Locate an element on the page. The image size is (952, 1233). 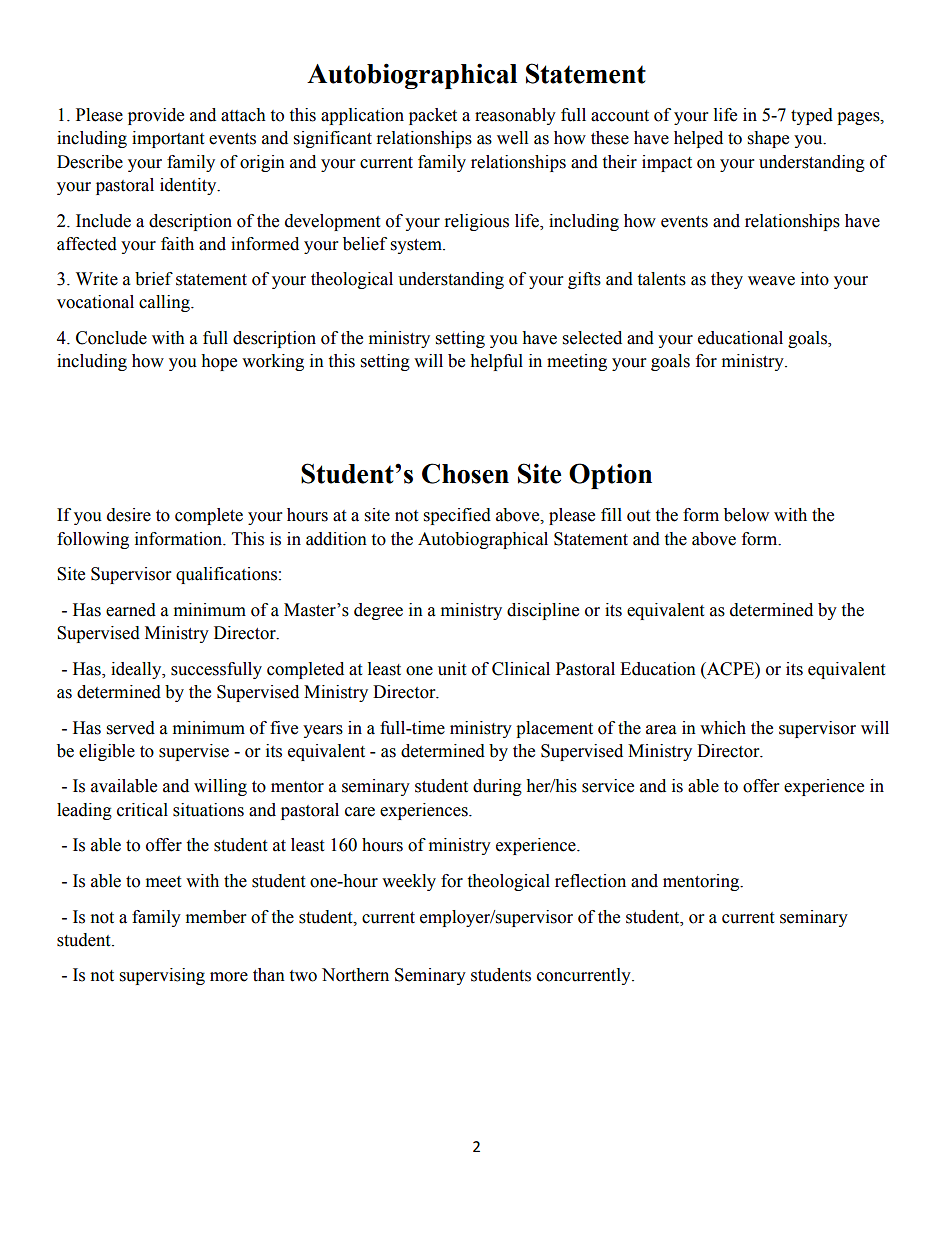
hope is located at coordinates (219, 362).
